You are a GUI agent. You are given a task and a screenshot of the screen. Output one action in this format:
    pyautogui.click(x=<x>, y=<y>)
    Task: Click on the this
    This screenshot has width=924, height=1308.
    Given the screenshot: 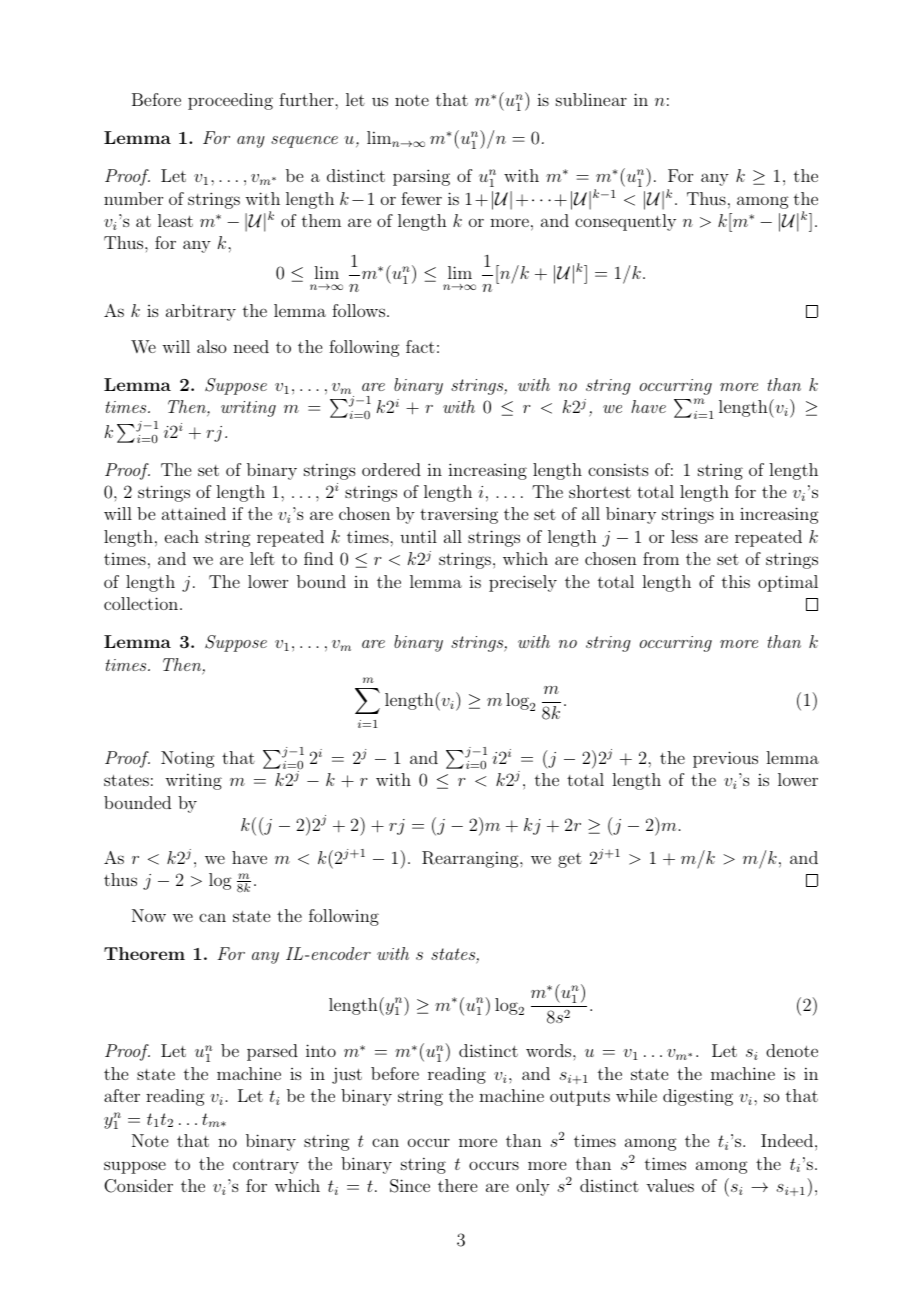 What is the action you would take?
    pyautogui.click(x=736, y=581)
